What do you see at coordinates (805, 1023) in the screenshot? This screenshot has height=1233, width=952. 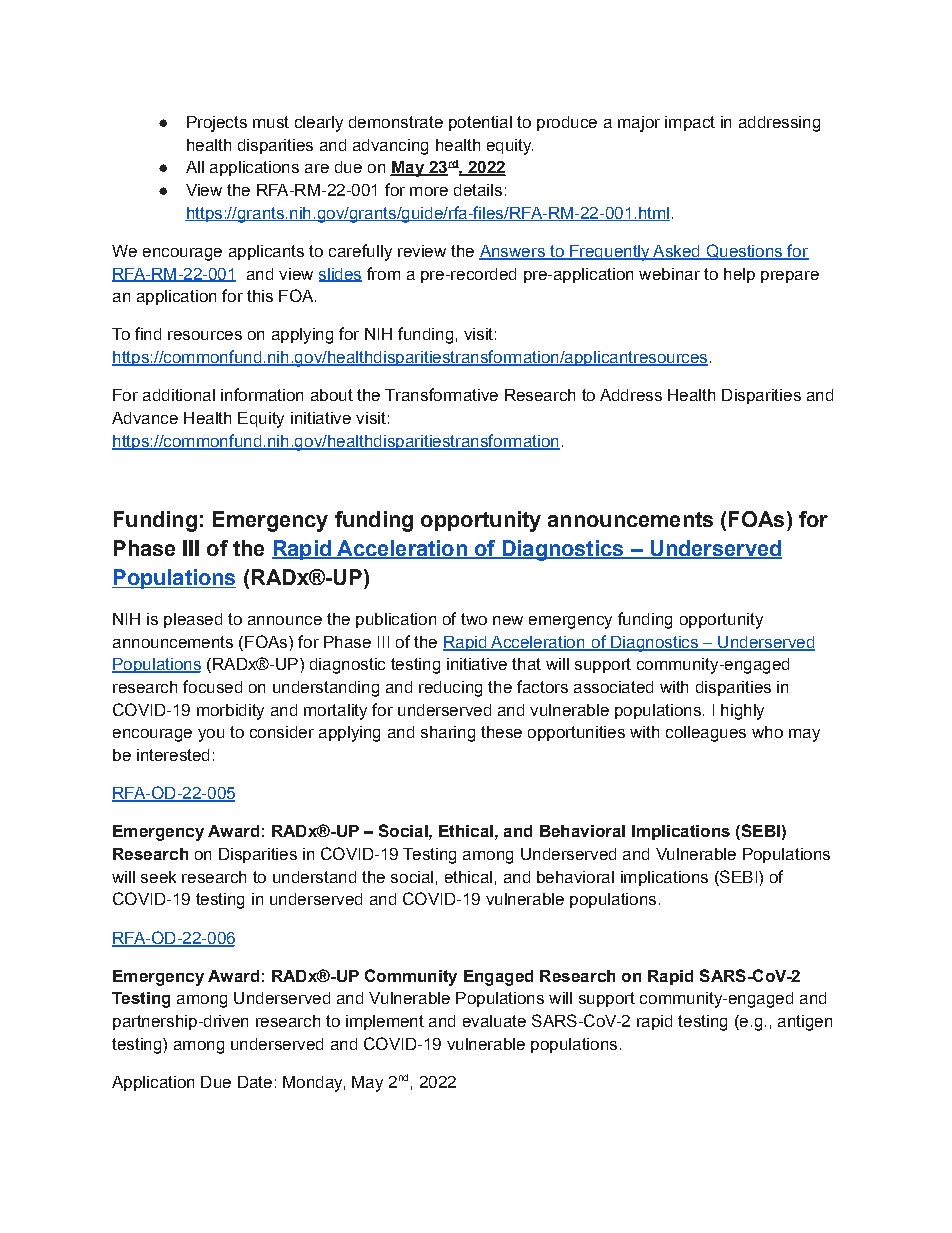 I see `antigen` at bounding box center [805, 1023].
